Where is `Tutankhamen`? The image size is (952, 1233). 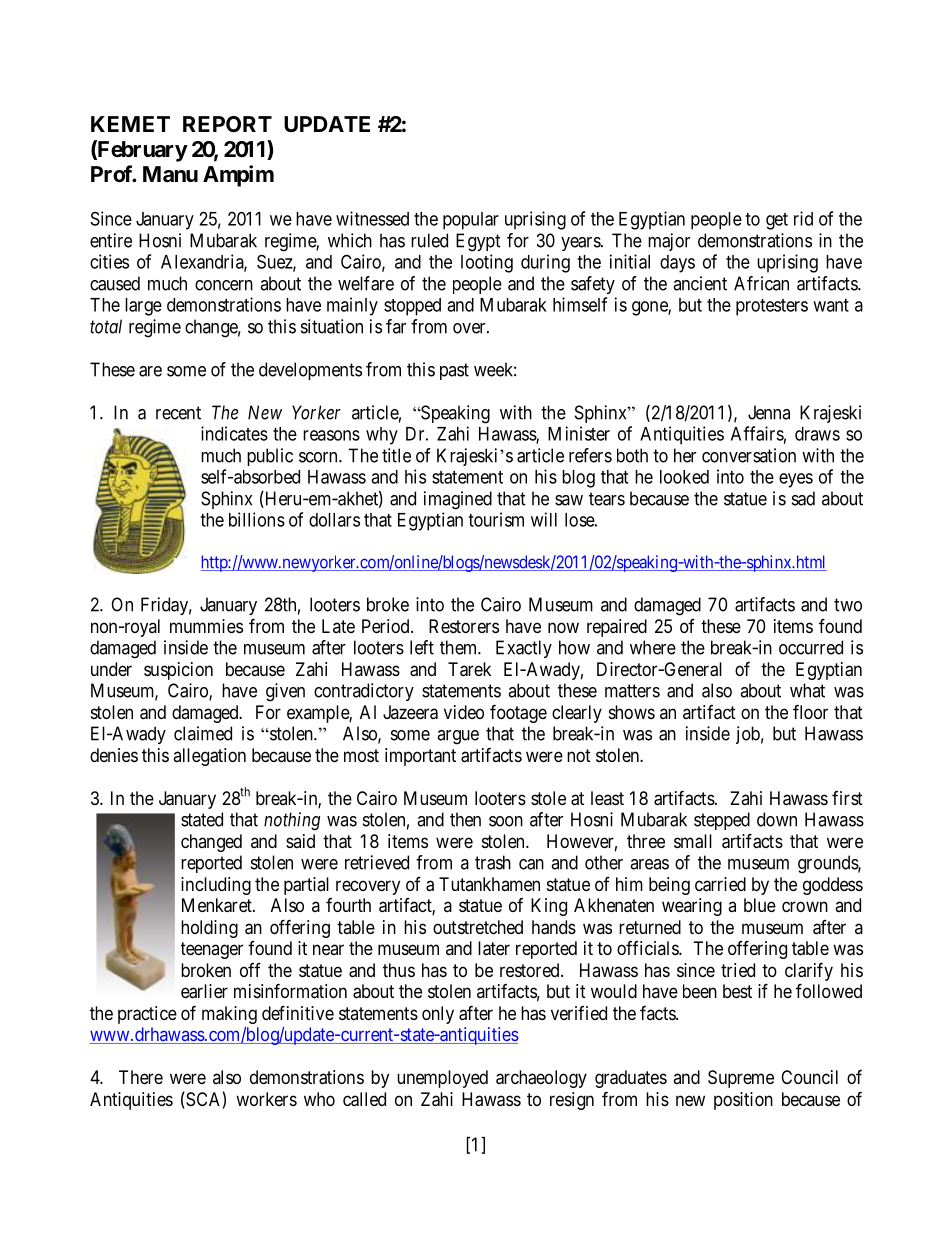
Tutankhamen is located at coordinates (489, 884).
